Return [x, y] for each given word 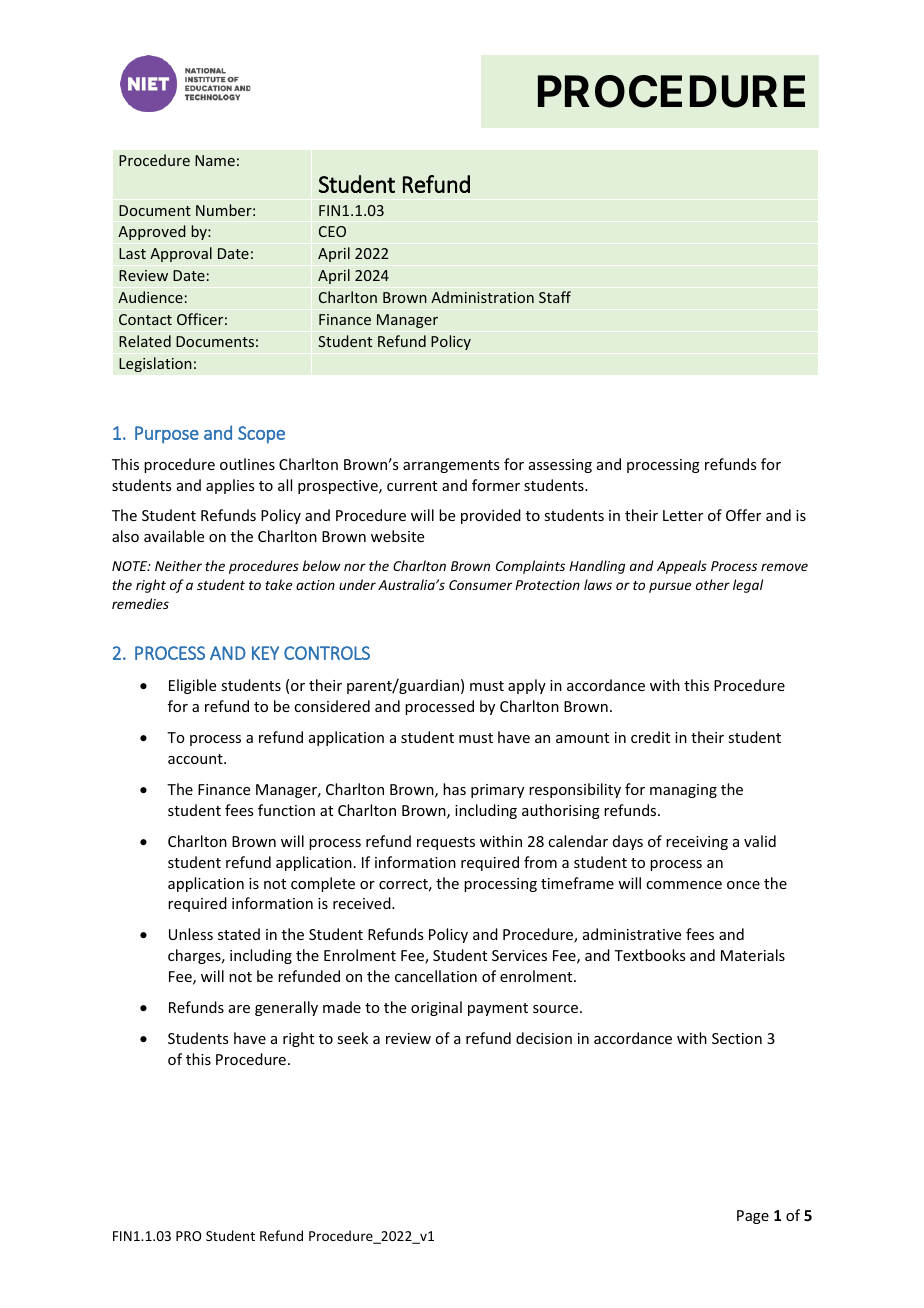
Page [753, 1217]
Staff [555, 297]
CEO [332, 231]
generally [286, 1008]
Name [215, 160]
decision [544, 1038]
